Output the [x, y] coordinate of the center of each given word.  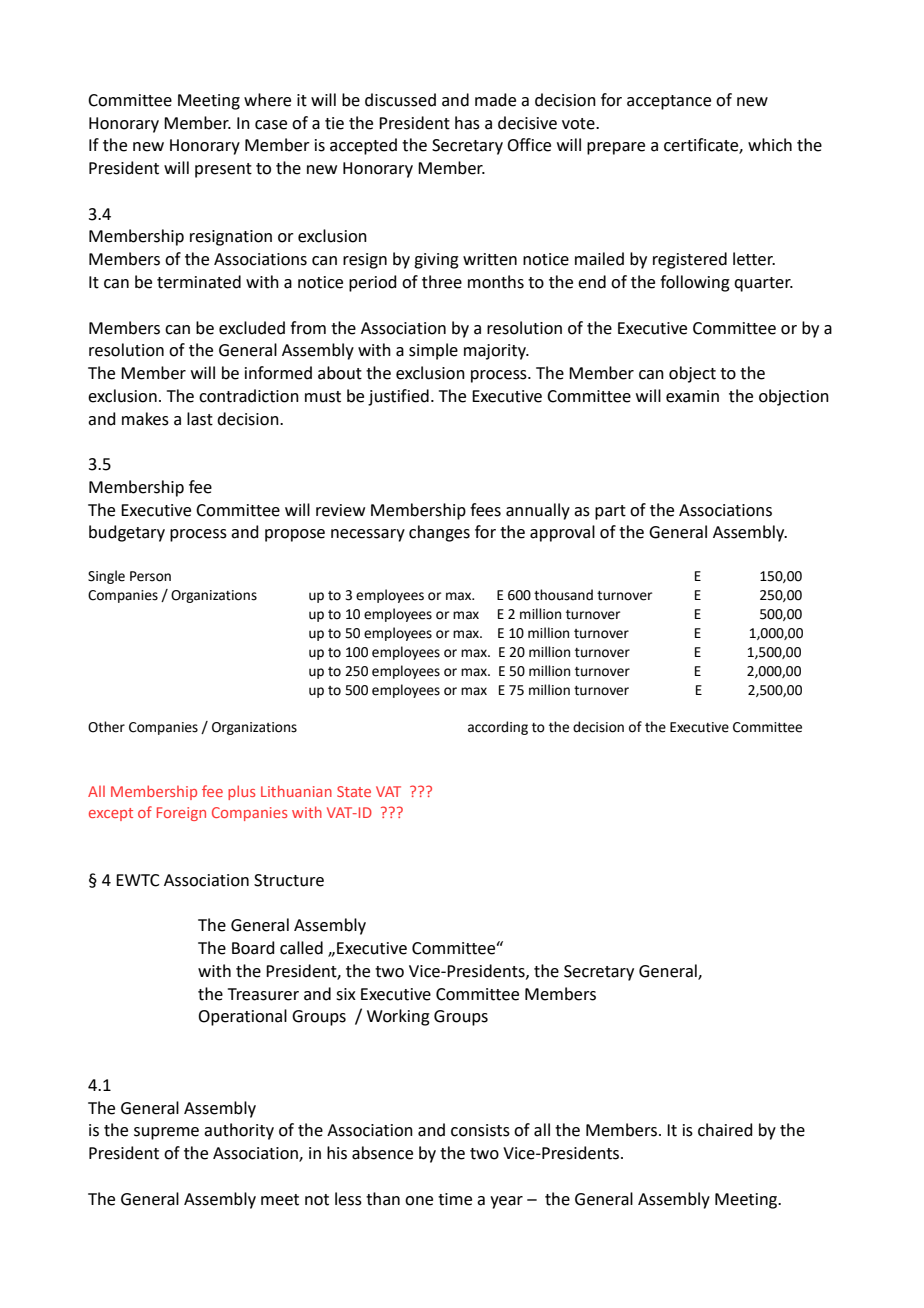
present [223, 170]
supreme [166, 1133]
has [467, 123]
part [610, 512]
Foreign [181, 814]
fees [485, 510]
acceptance [669, 102]
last [200, 419]
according [498, 728]
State [354, 791]
